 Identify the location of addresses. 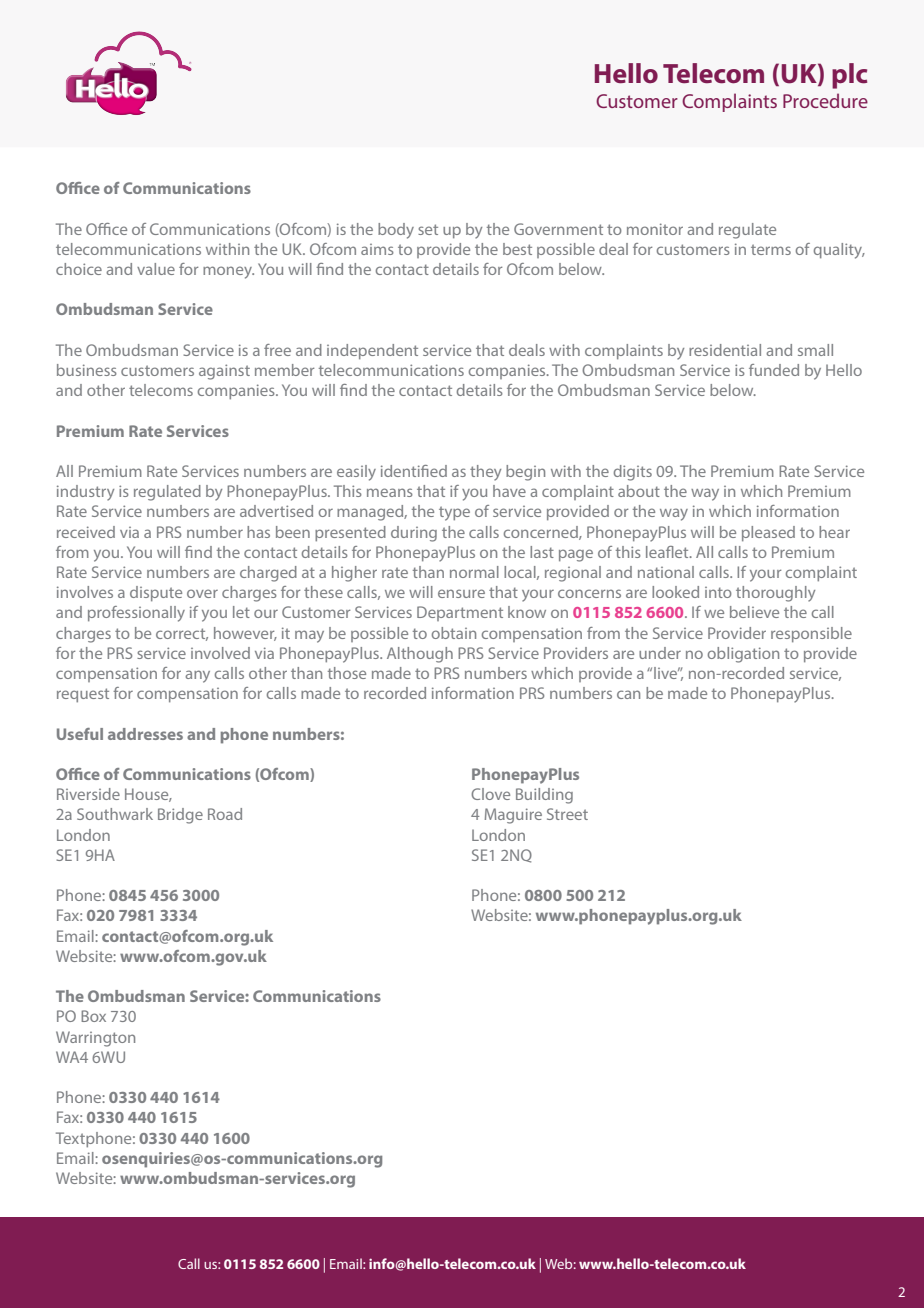
(145, 734).
